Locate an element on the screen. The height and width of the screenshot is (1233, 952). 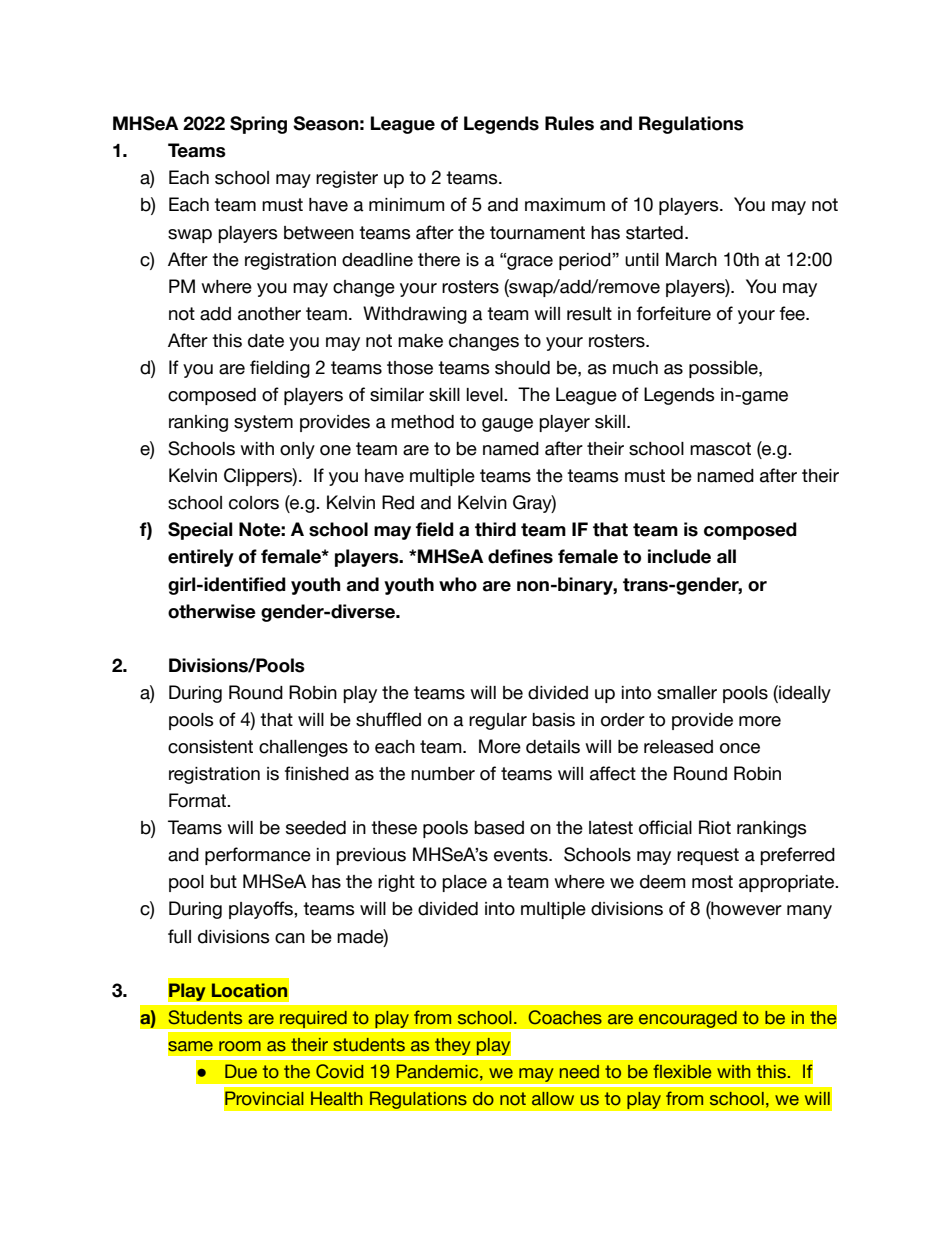
only is located at coordinates (297, 450).
